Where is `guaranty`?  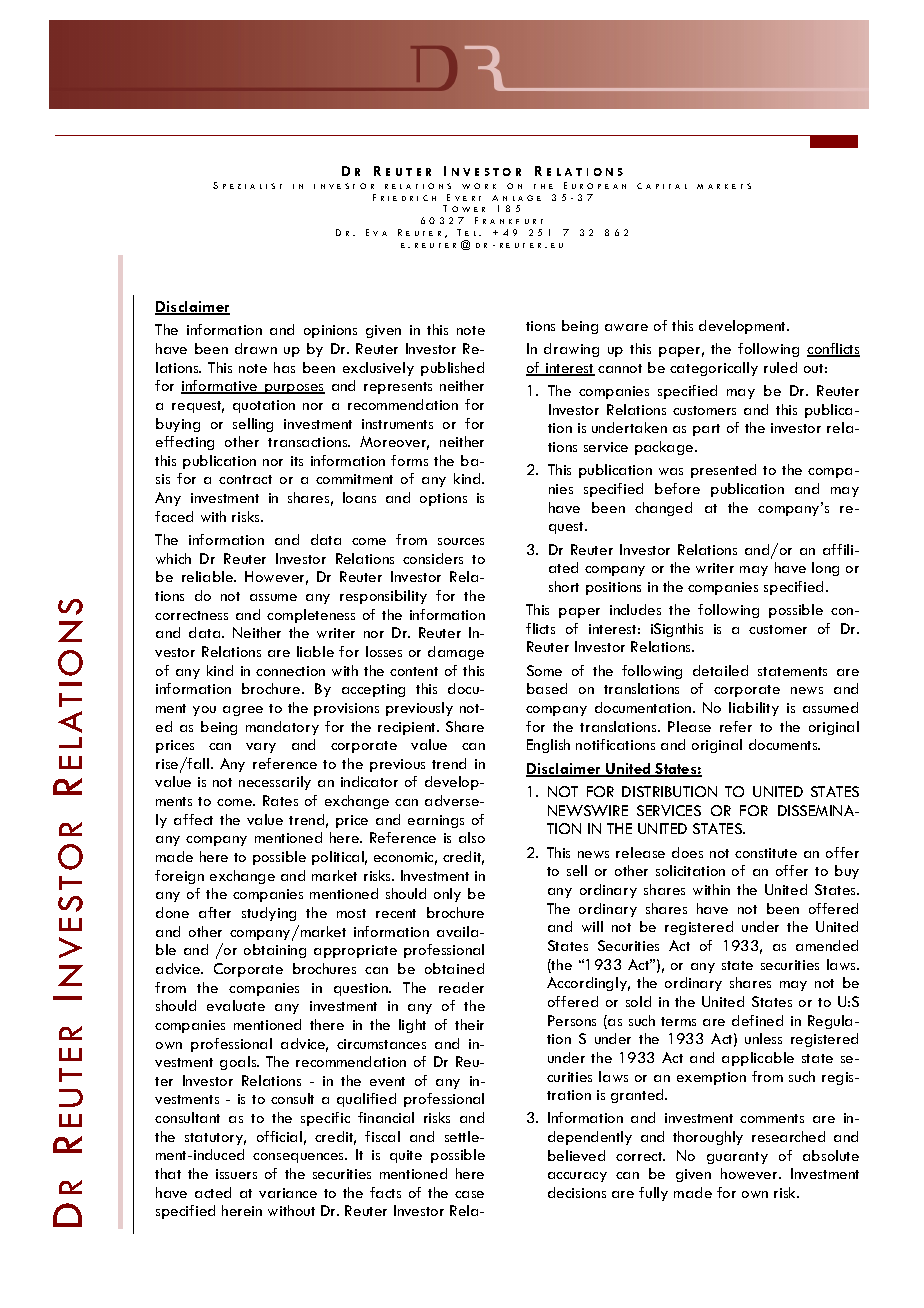 guaranty is located at coordinates (737, 1158).
